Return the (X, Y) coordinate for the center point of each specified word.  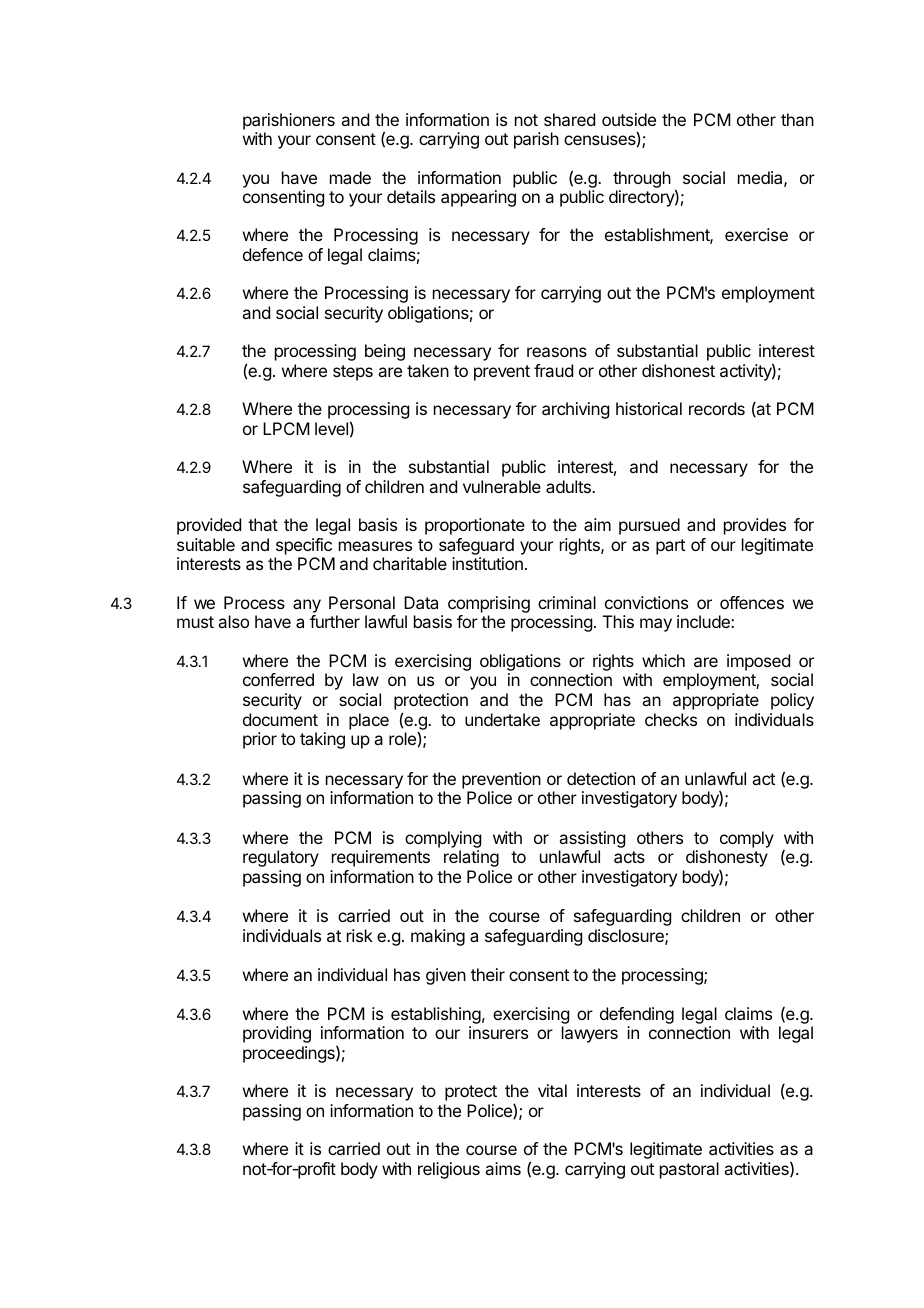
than (797, 119)
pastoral (689, 1170)
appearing (478, 198)
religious (449, 1170)
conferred (278, 679)
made (350, 177)
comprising (489, 606)
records (717, 408)
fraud (553, 370)
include (704, 621)
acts (629, 857)
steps (353, 373)
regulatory (281, 858)
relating (471, 858)
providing (277, 1034)
